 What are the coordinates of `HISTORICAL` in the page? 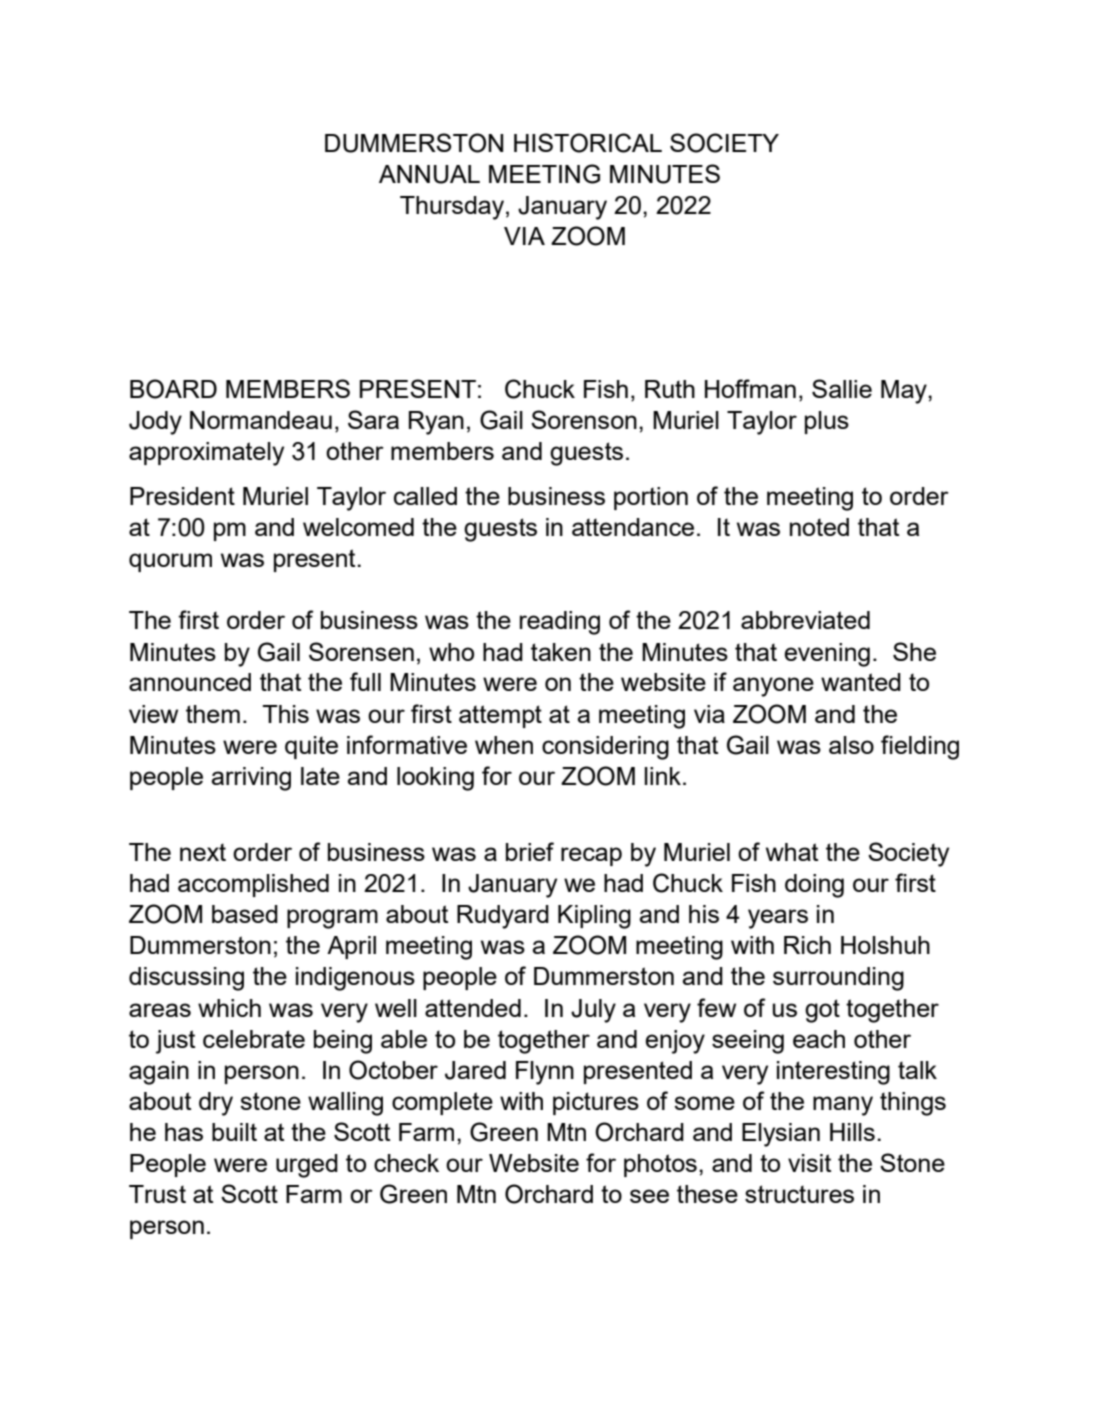 It's located at (588, 143).
